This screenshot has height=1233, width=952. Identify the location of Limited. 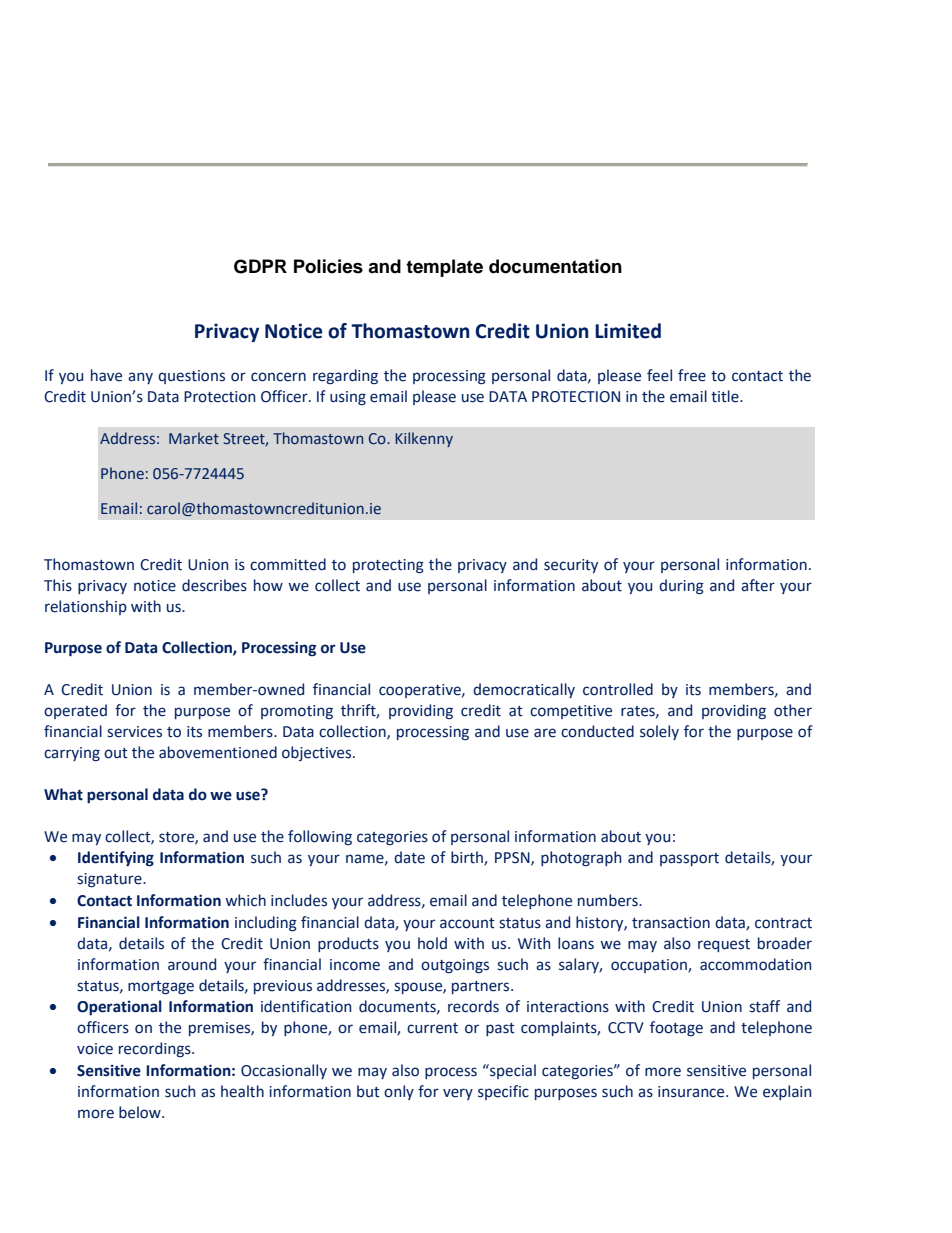
(628, 331).
